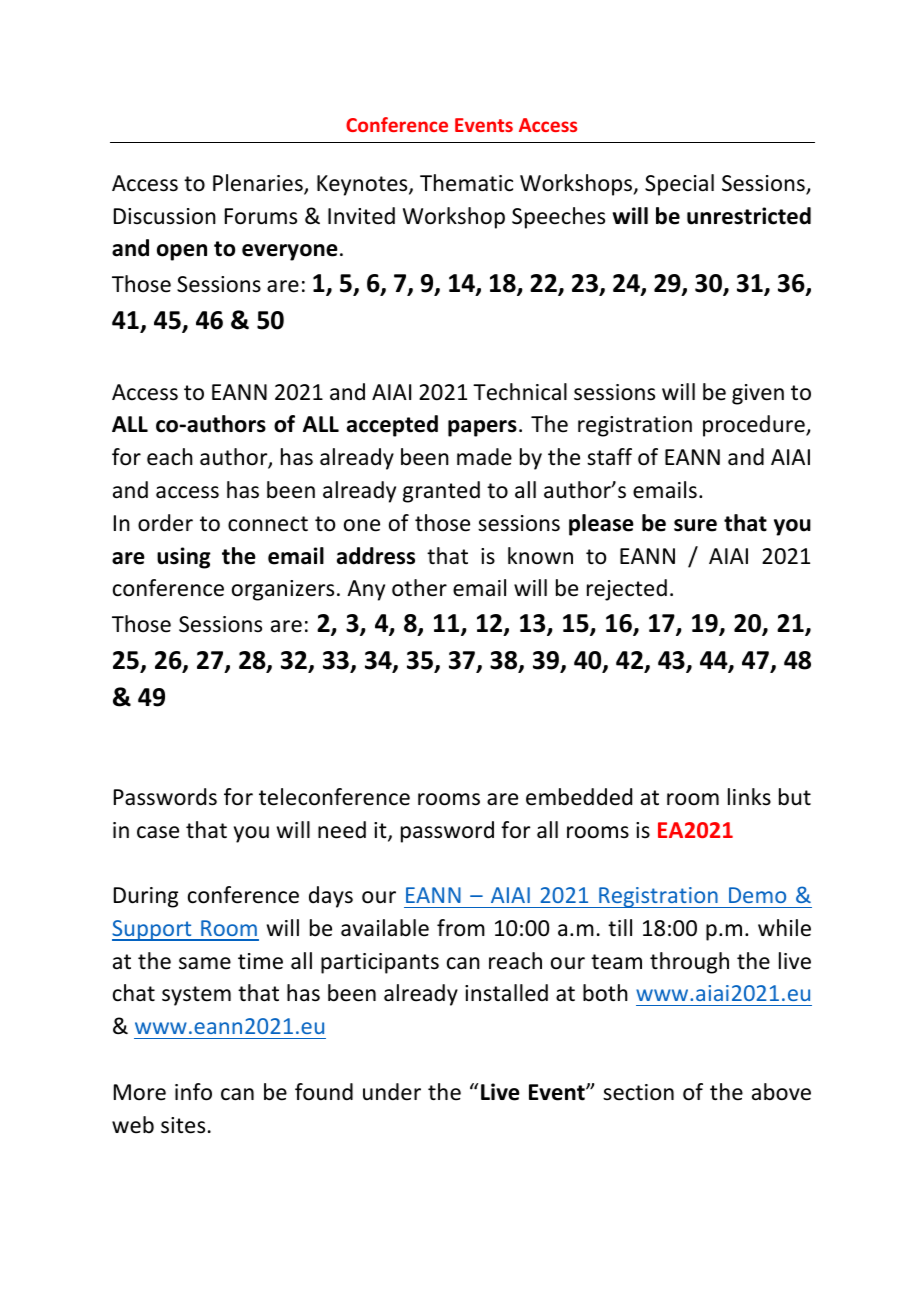 The image size is (924, 1308). I want to click on from, so click(461, 928).
